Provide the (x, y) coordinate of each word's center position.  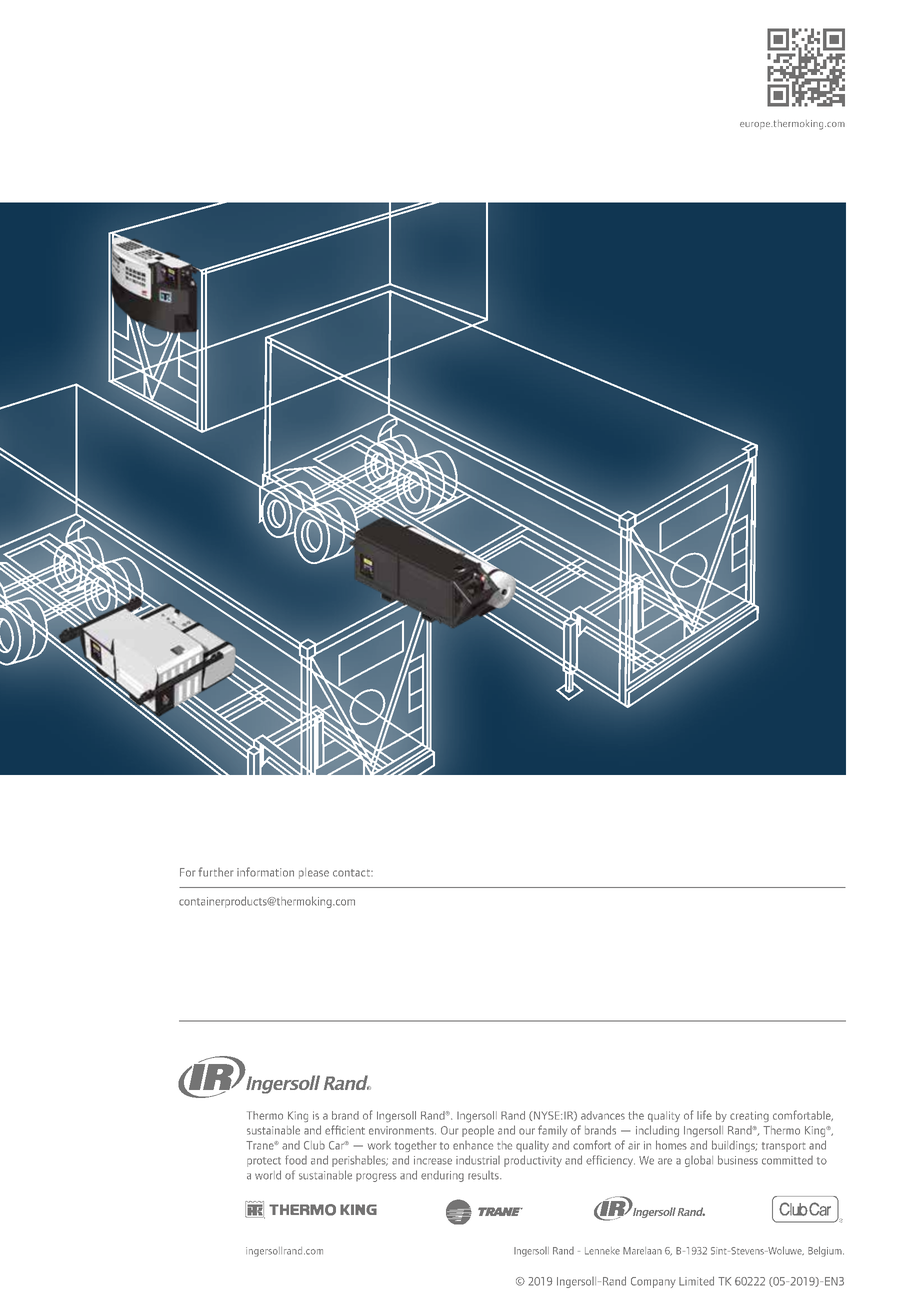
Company (653, 1282)
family (552, 1131)
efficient (345, 1130)
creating (749, 1116)
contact (353, 873)
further (216, 872)
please (314, 873)
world (268, 1175)
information (265, 872)
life (704, 1115)
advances (603, 1115)
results (484, 1175)
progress (376, 1177)
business (738, 1160)
